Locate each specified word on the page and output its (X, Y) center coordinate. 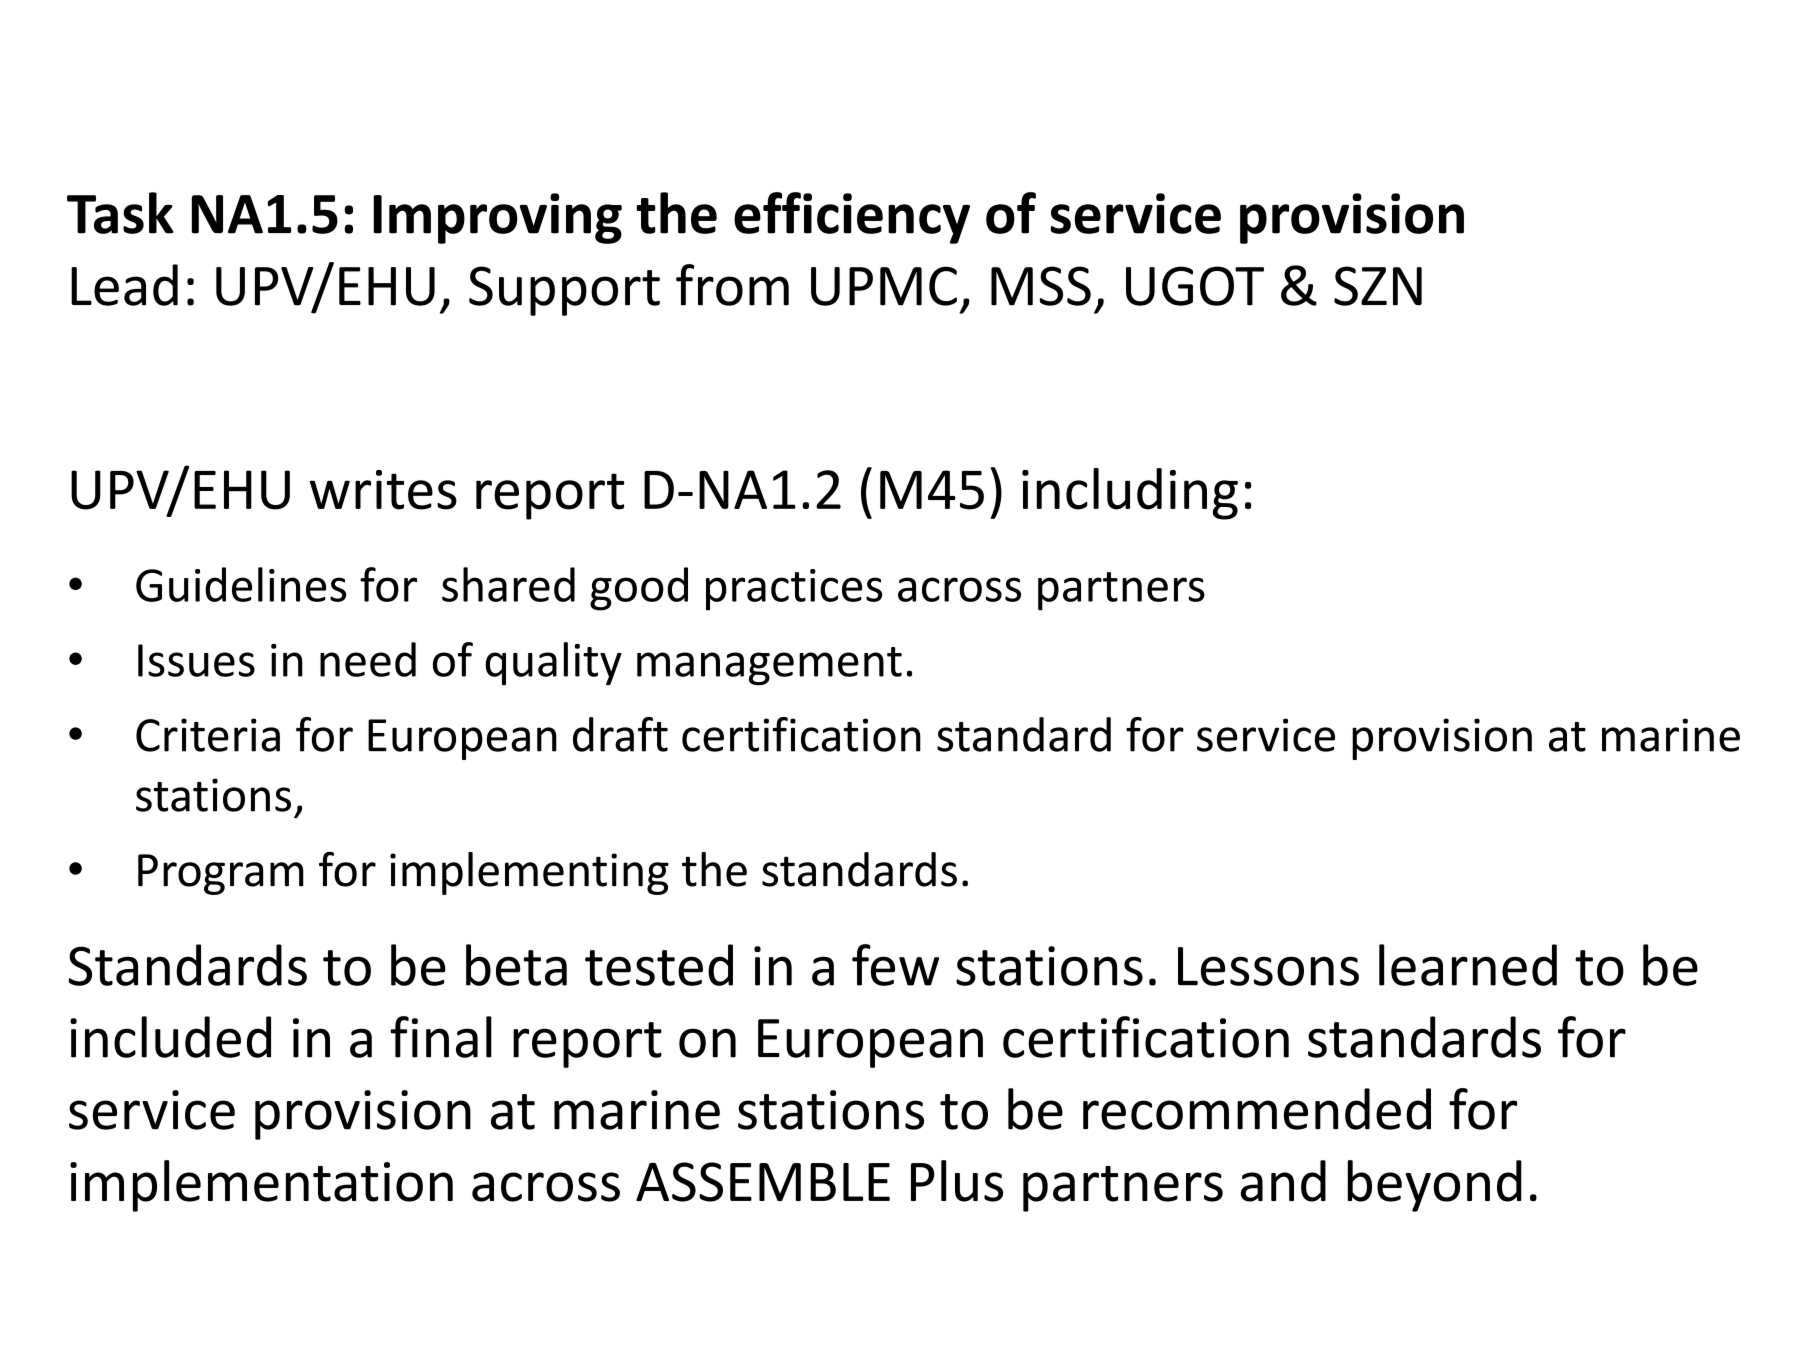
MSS (1041, 286)
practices (794, 590)
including (1130, 494)
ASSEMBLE (763, 1182)
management (769, 666)
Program (221, 874)
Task (120, 213)
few (895, 965)
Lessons (1268, 966)
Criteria (208, 735)
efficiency (852, 218)
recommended (1257, 1109)
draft (620, 734)
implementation (261, 1186)
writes (383, 490)
